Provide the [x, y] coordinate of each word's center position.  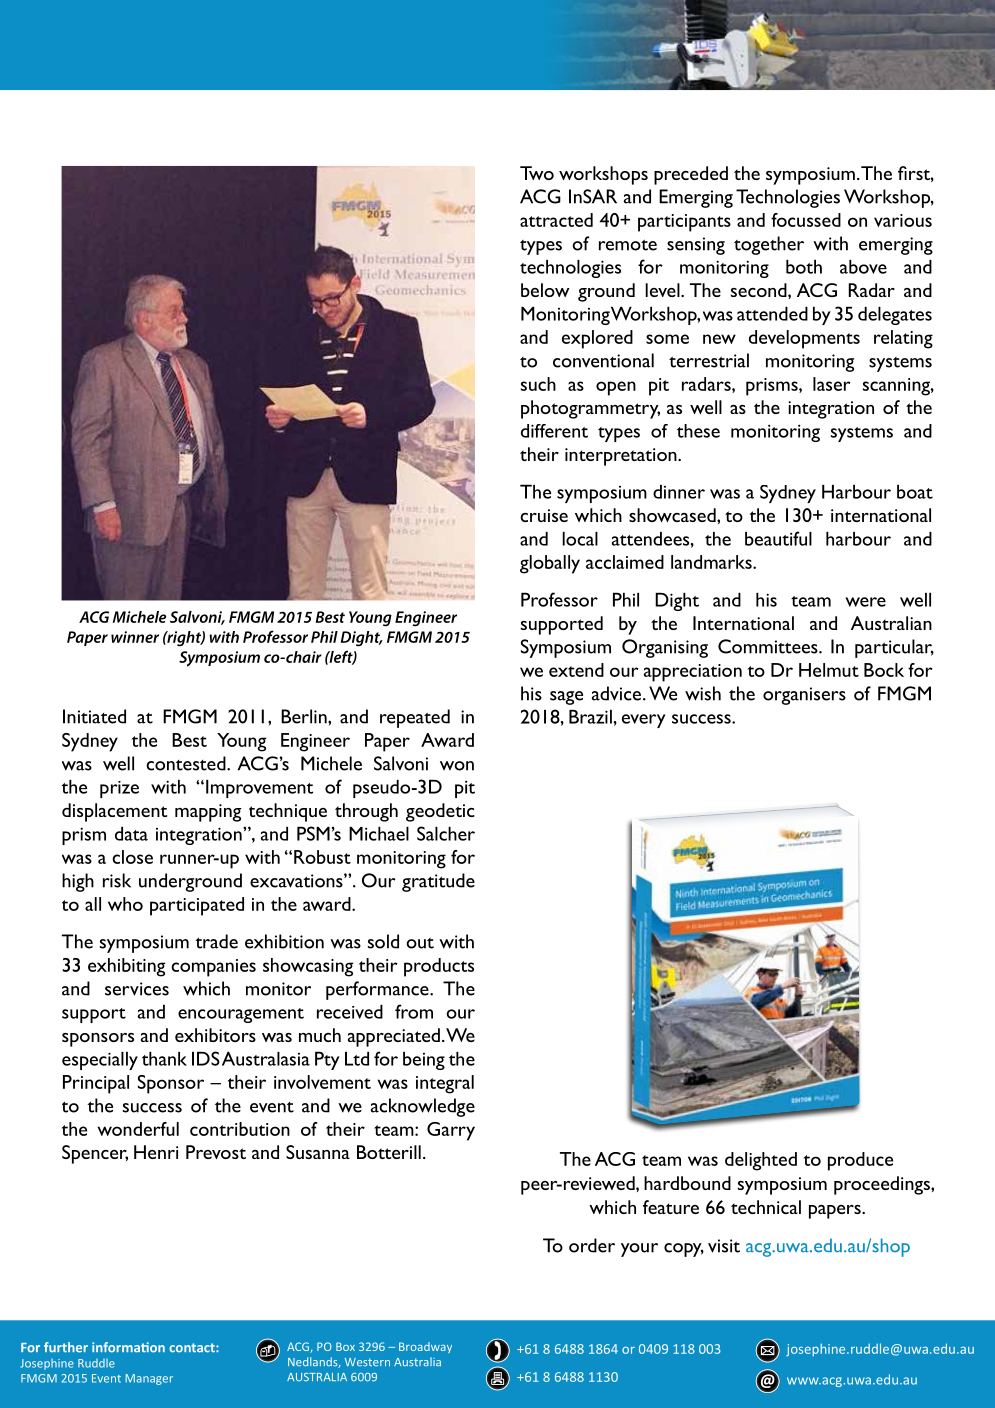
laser [832, 384]
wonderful [138, 1129]
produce [860, 1161]
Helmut [829, 670]
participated [197, 906]
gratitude [438, 882]
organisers [804, 696]
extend [576, 670]
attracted [556, 220]
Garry [451, 1131]
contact [193, 1348]
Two [537, 173]
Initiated [94, 716]
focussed [806, 220]
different [554, 431]
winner [135, 637]
